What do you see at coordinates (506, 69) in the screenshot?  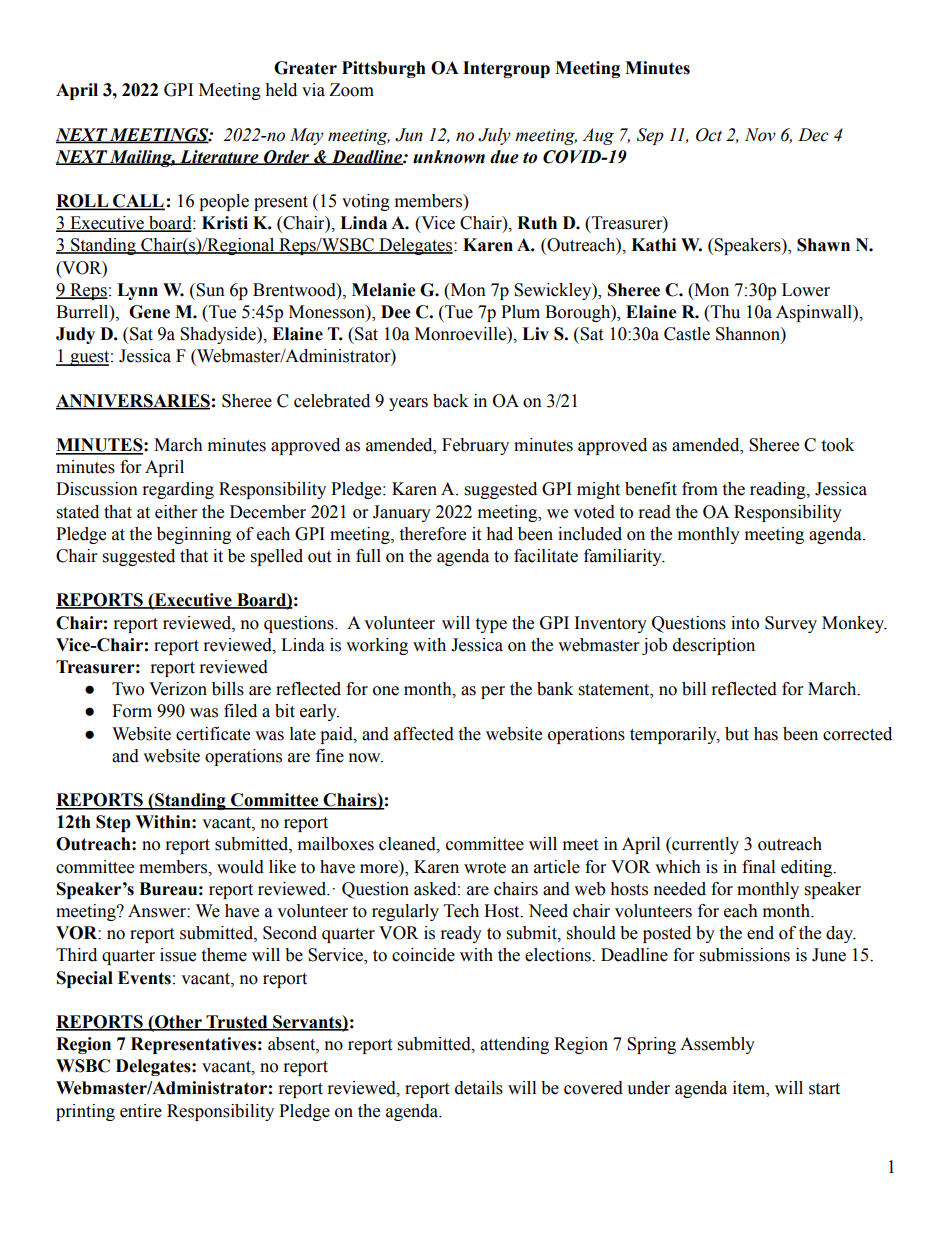 I see `Intergroup` at bounding box center [506, 69].
